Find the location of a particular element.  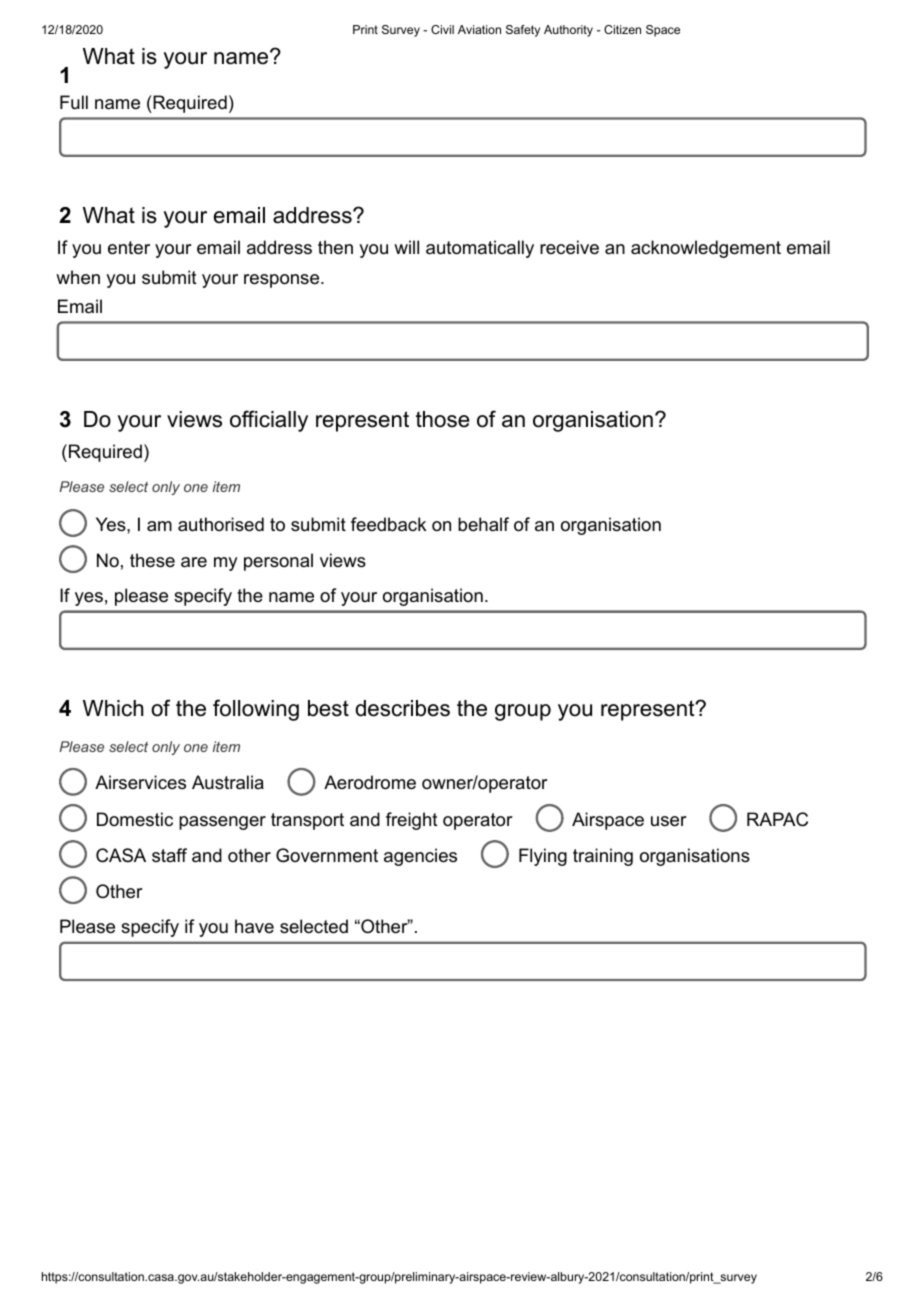

Civil is located at coordinates (442, 29).
